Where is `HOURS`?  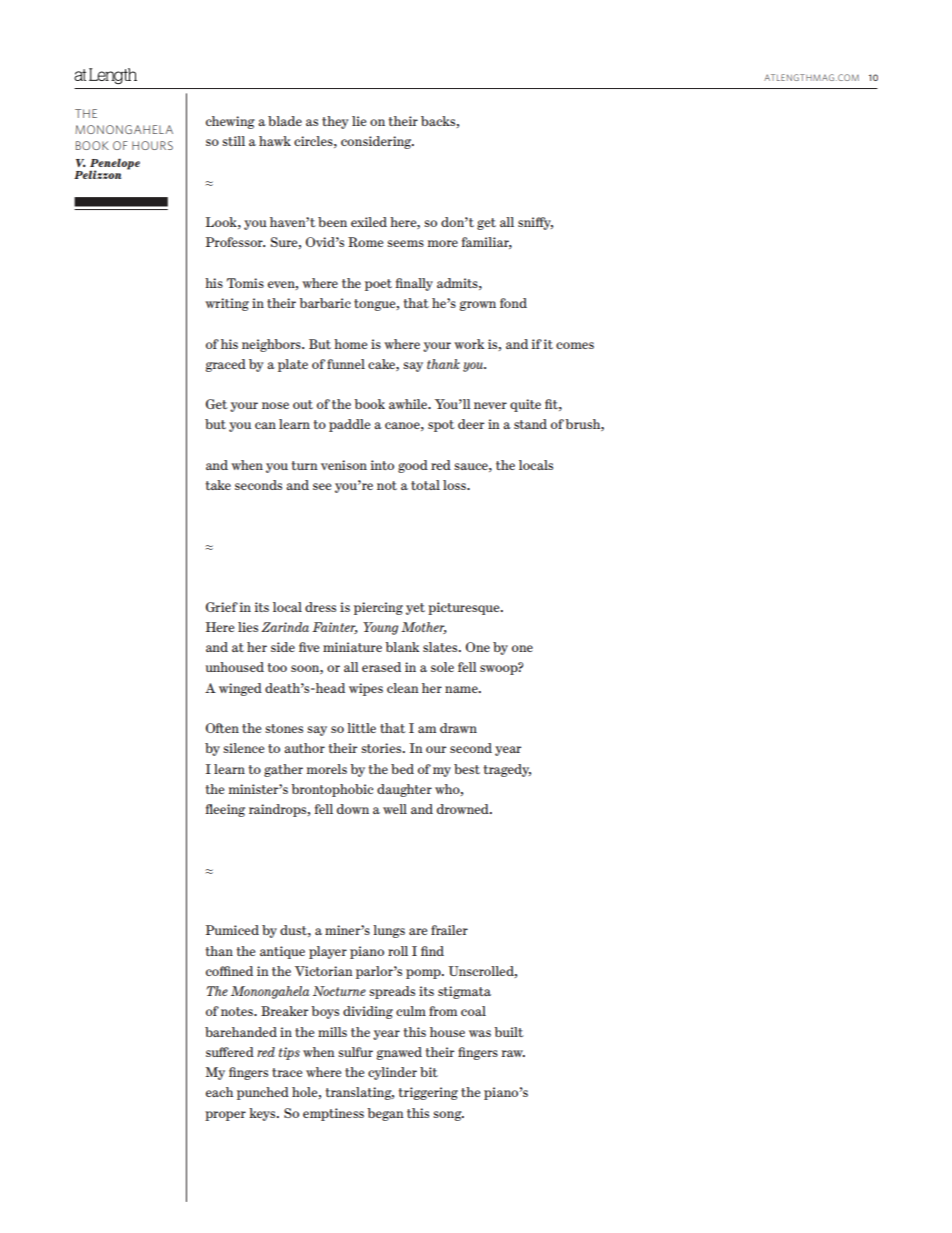
HOURS is located at coordinates (152, 145).
